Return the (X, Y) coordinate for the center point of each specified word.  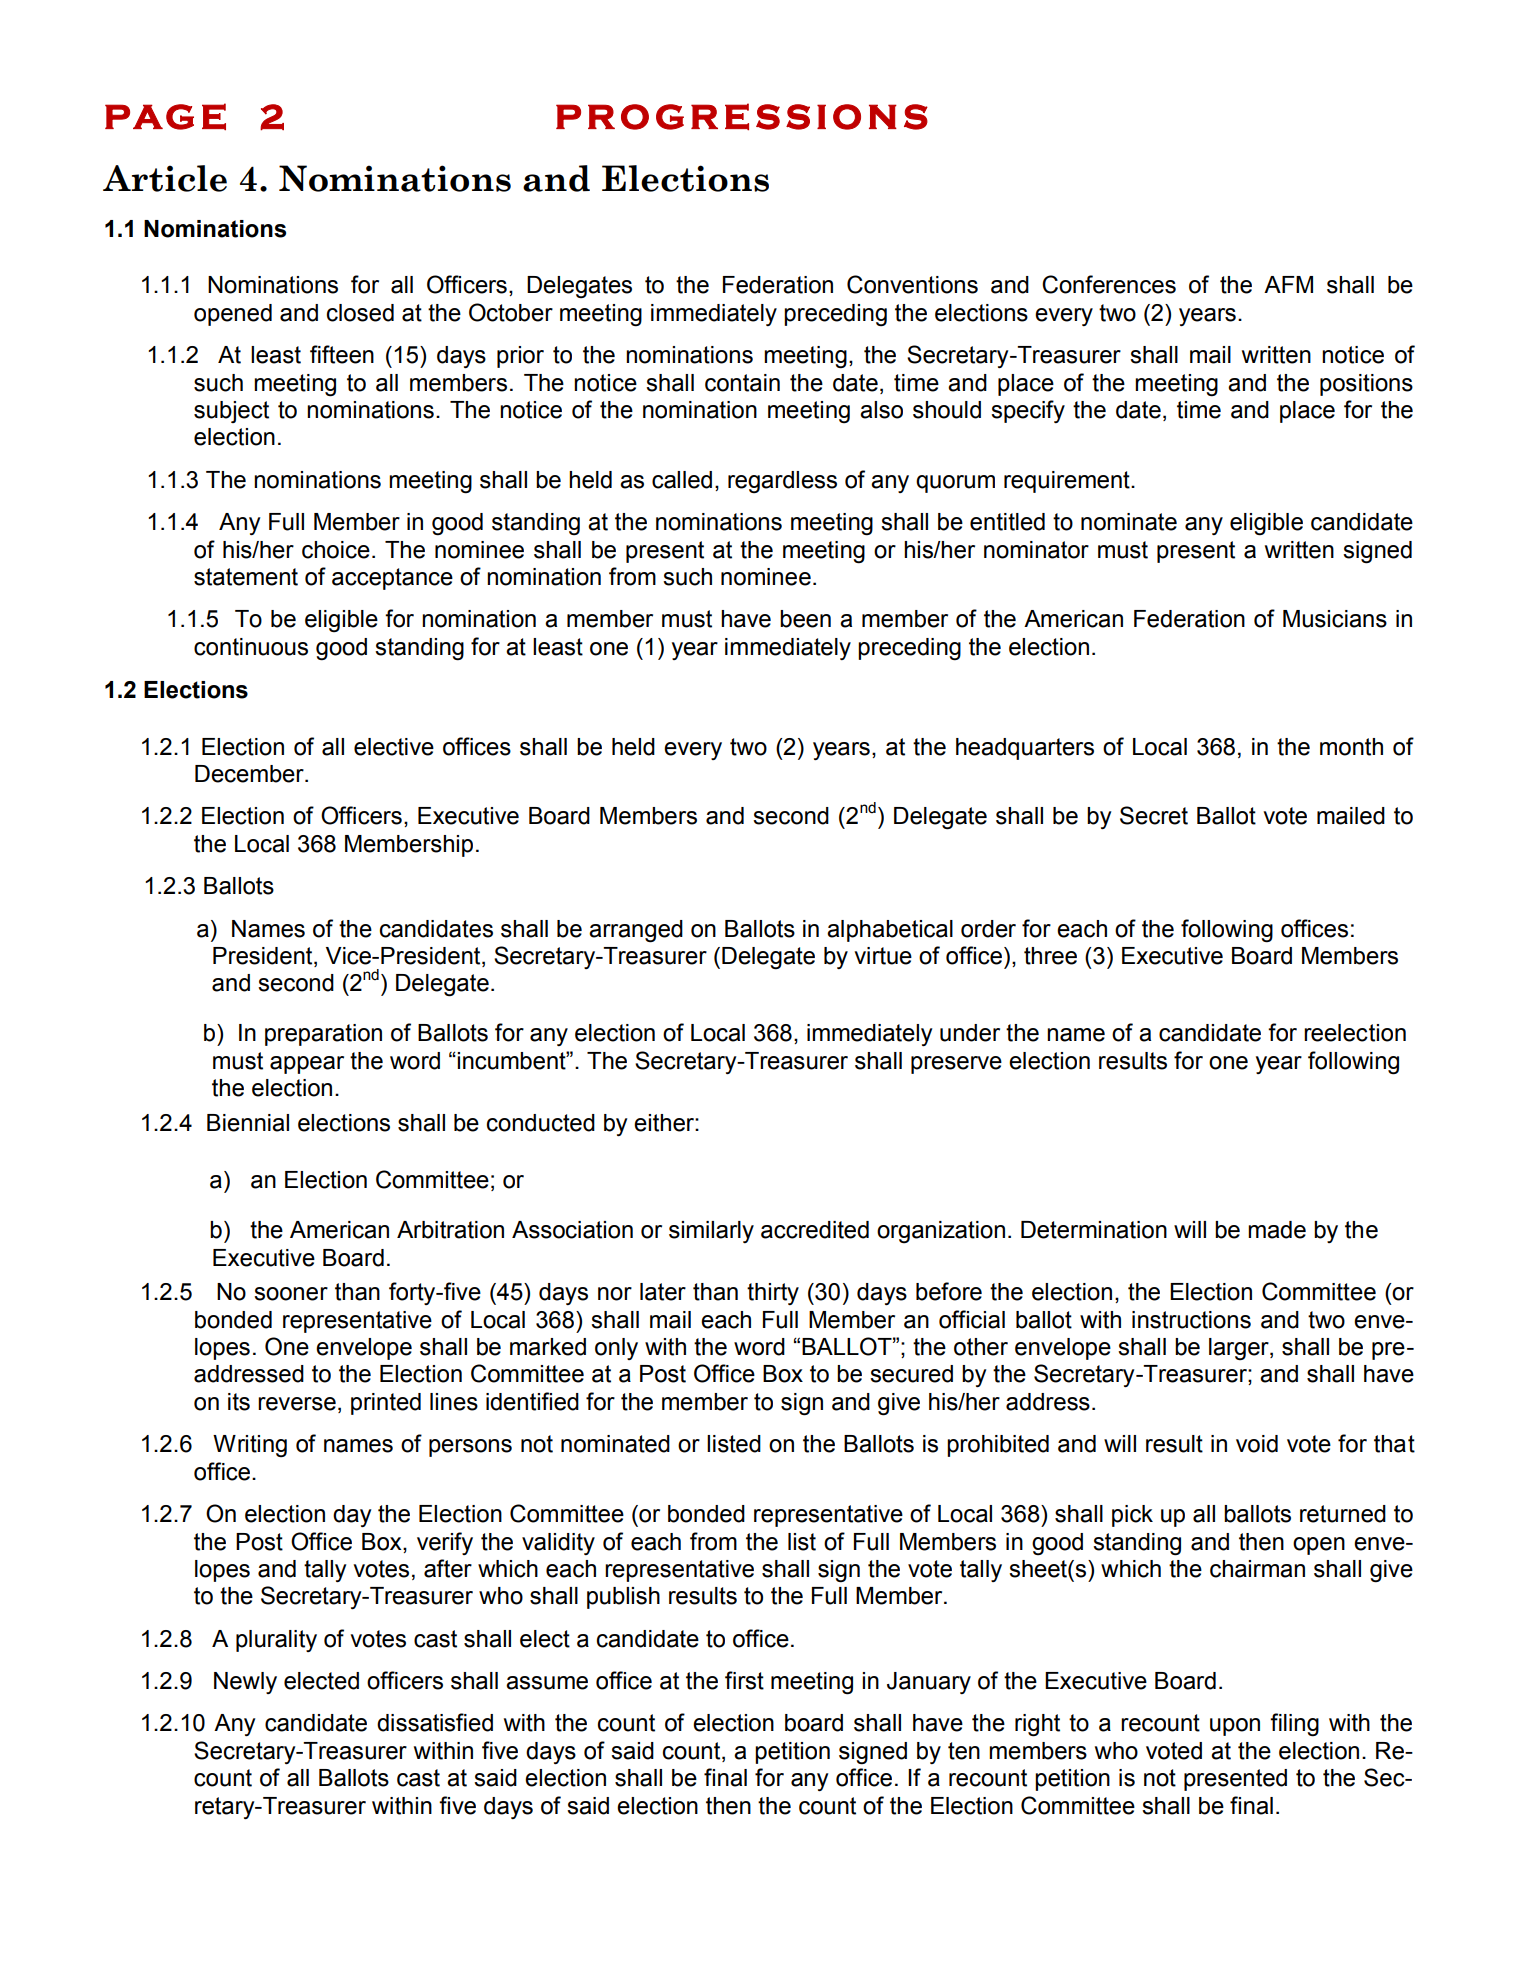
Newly (245, 1683)
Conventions (912, 284)
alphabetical (890, 931)
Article (165, 178)
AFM (1288, 284)
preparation (323, 1035)
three (1050, 956)
